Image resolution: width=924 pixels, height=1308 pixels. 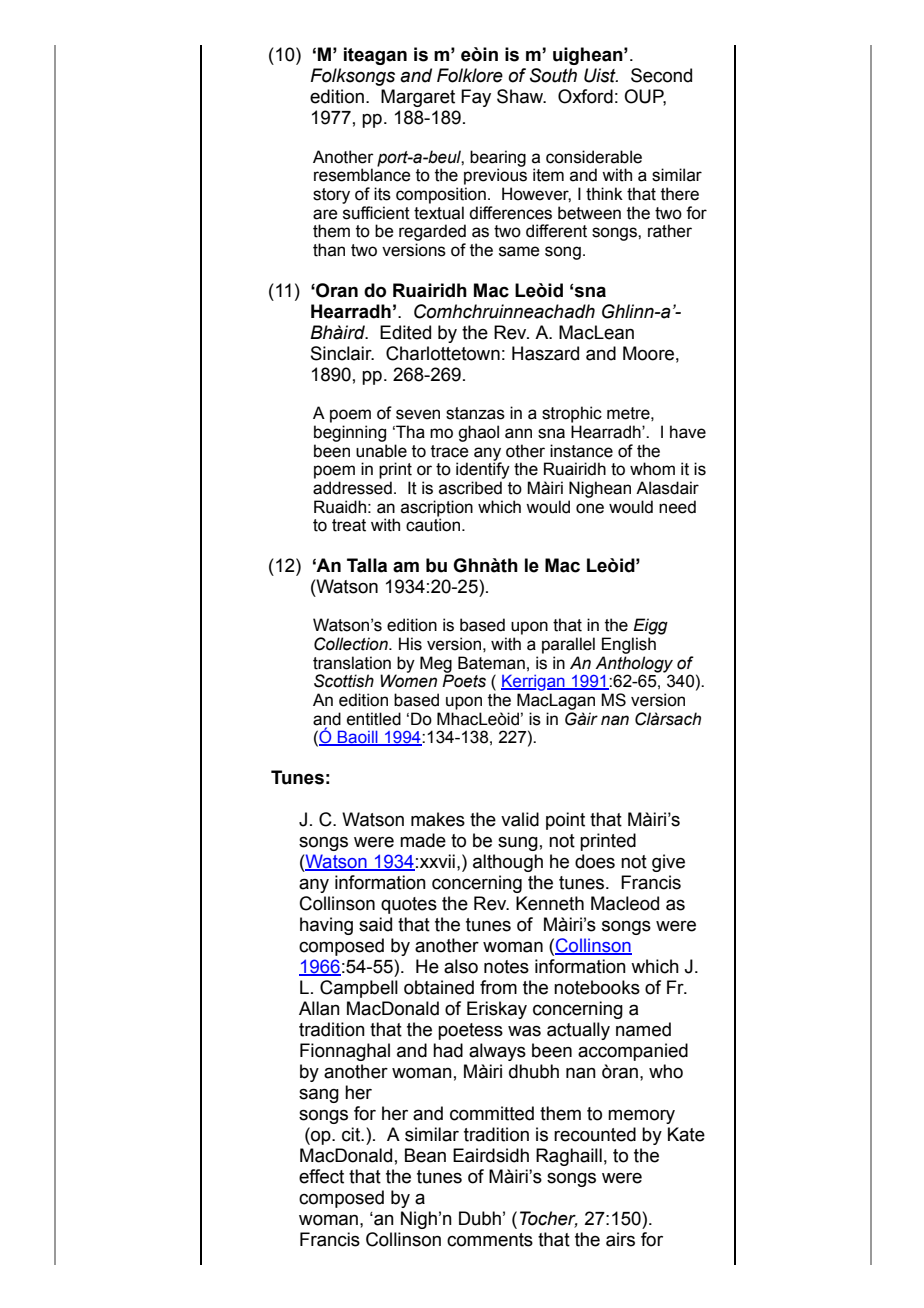 What do you see at coordinates (321, 1176) in the image?
I see `effect` at bounding box center [321, 1176].
